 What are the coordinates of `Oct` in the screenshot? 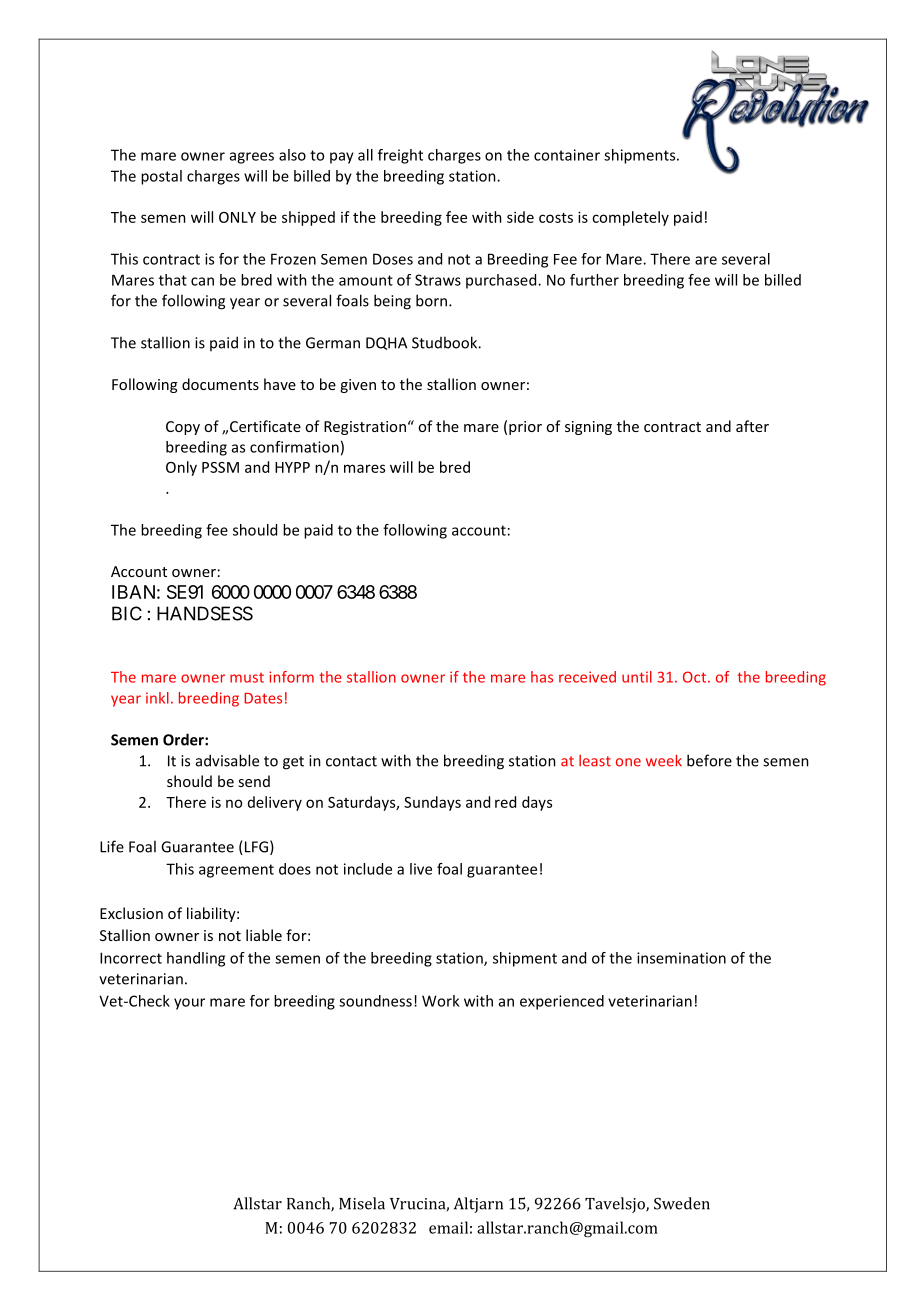 It's located at (696, 677).
